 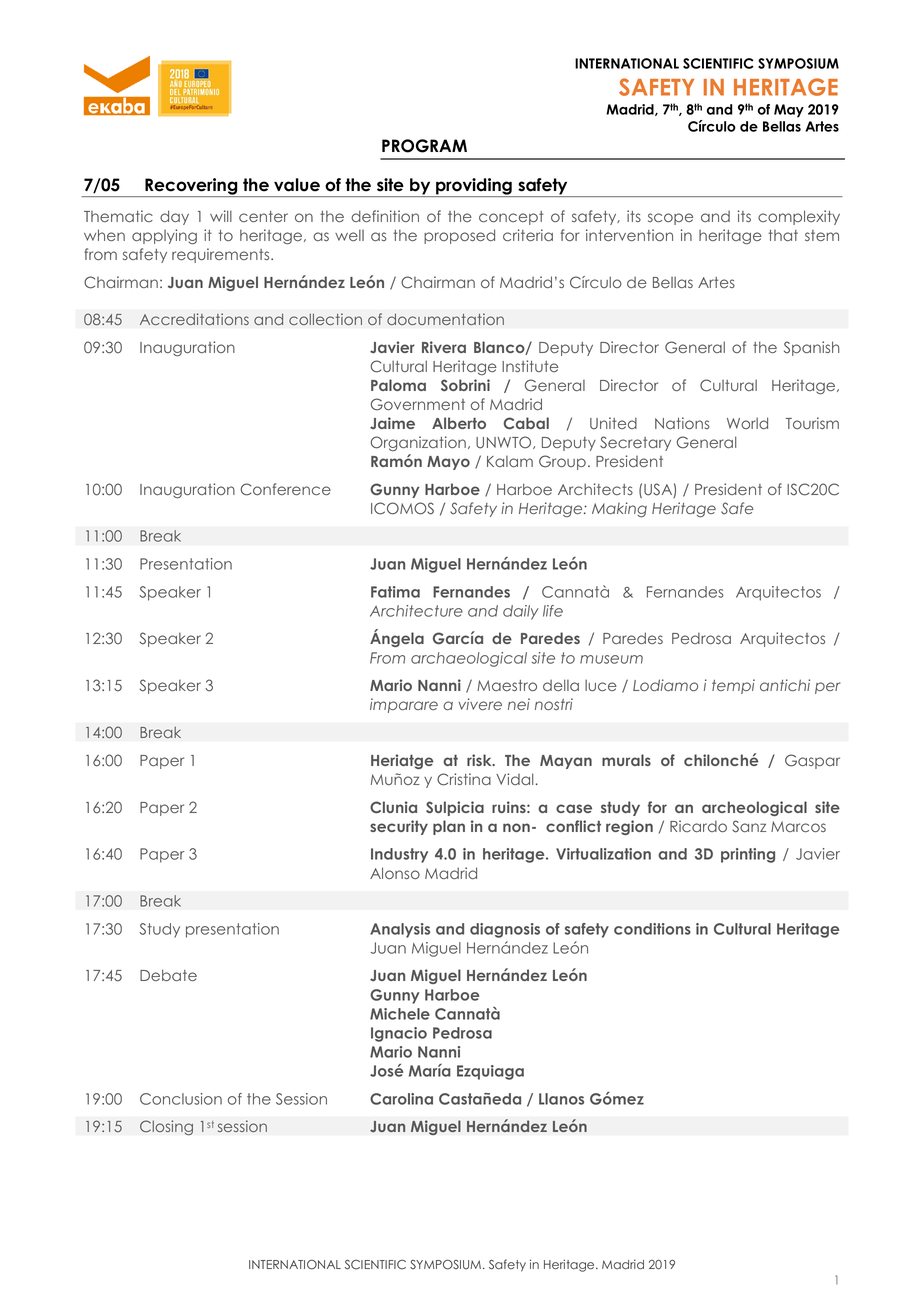 What do you see at coordinates (474, 187) in the screenshot?
I see `providing` at bounding box center [474, 187].
